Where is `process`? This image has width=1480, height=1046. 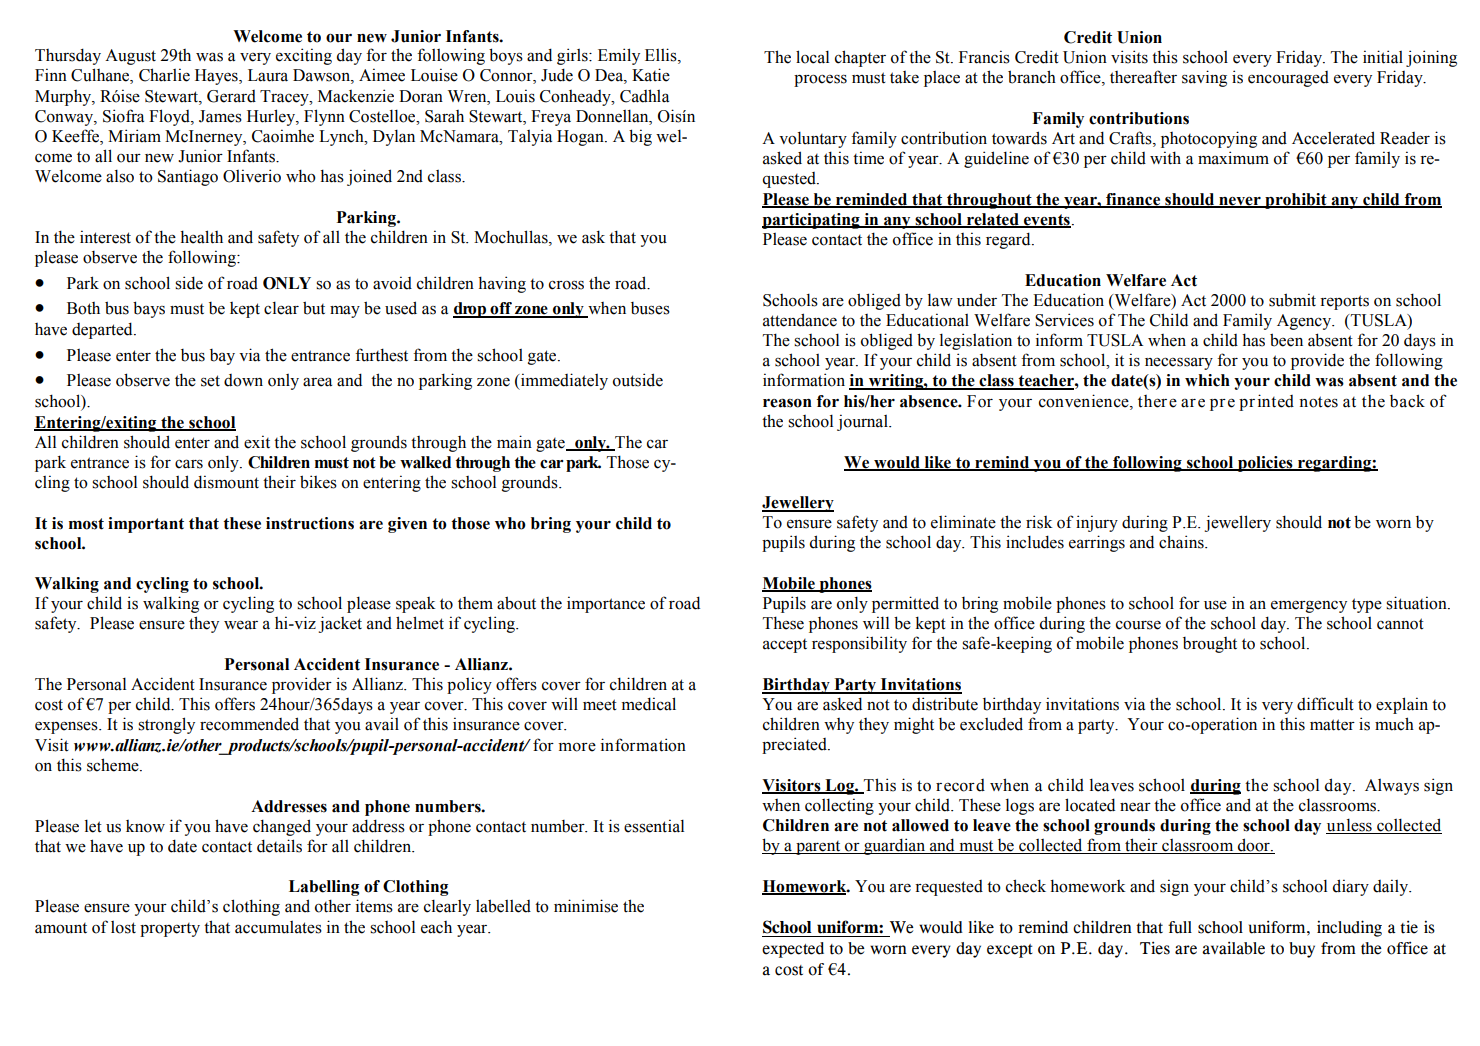 process is located at coordinates (820, 80).
